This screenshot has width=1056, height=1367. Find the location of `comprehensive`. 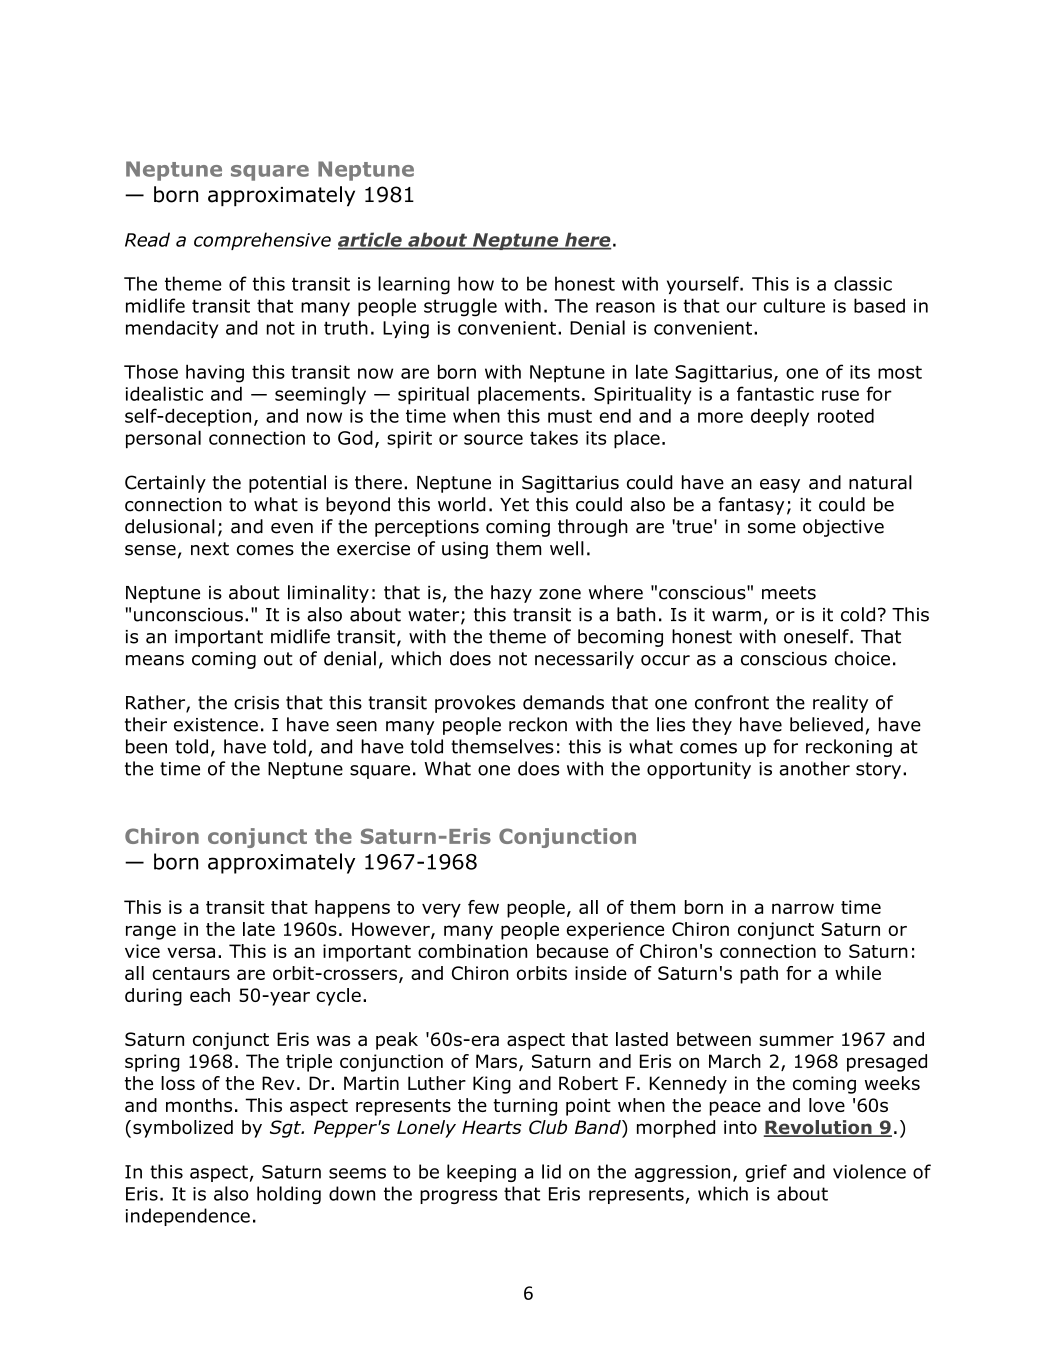

comprehensive is located at coordinates (262, 241).
